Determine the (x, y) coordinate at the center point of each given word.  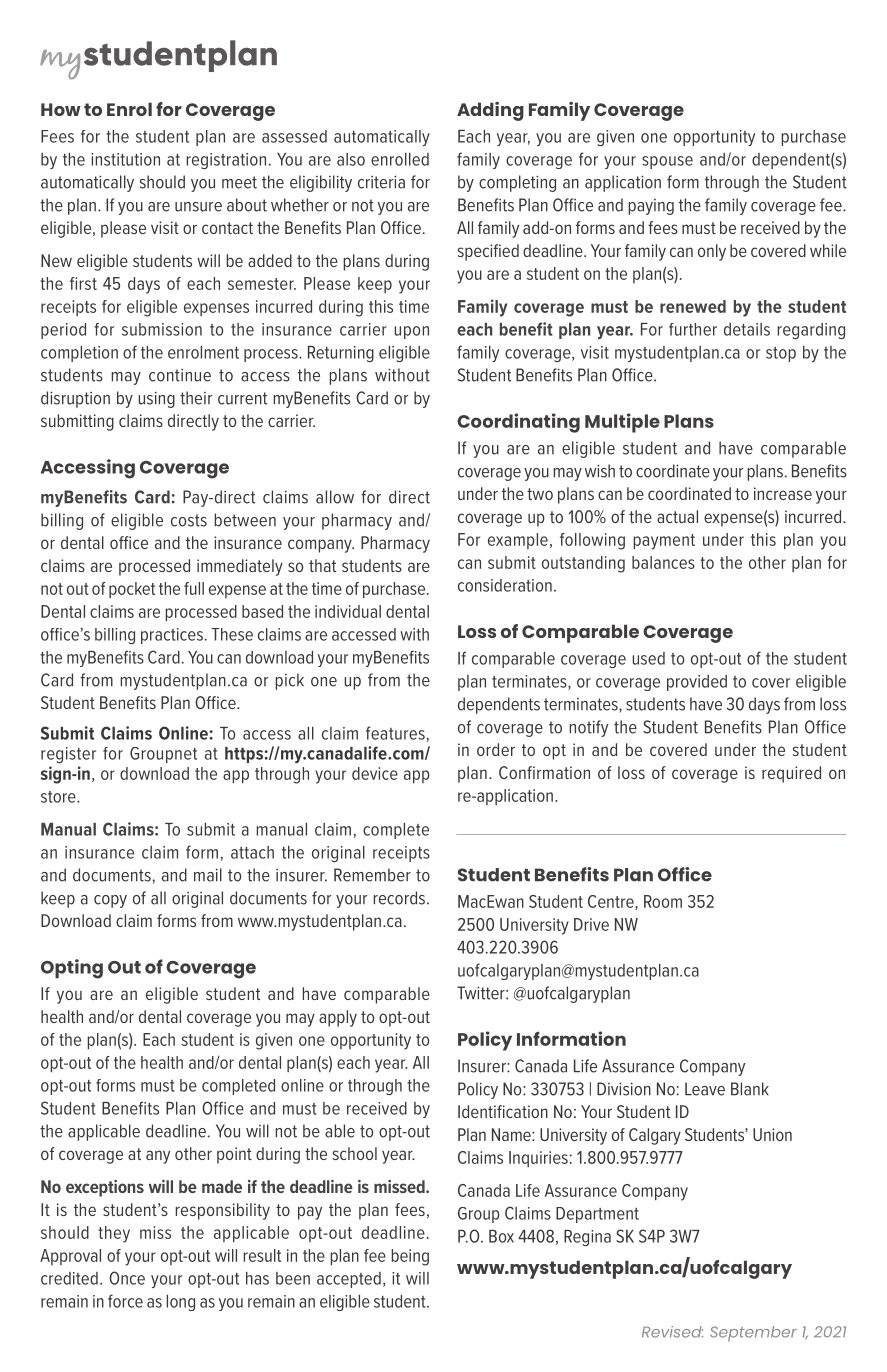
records (399, 898)
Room (663, 901)
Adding (490, 111)
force (125, 1301)
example (518, 541)
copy (110, 901)
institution (125, 159)
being (410, 1257)
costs (189, 520)
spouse (667, 162)
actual (677, 516)
